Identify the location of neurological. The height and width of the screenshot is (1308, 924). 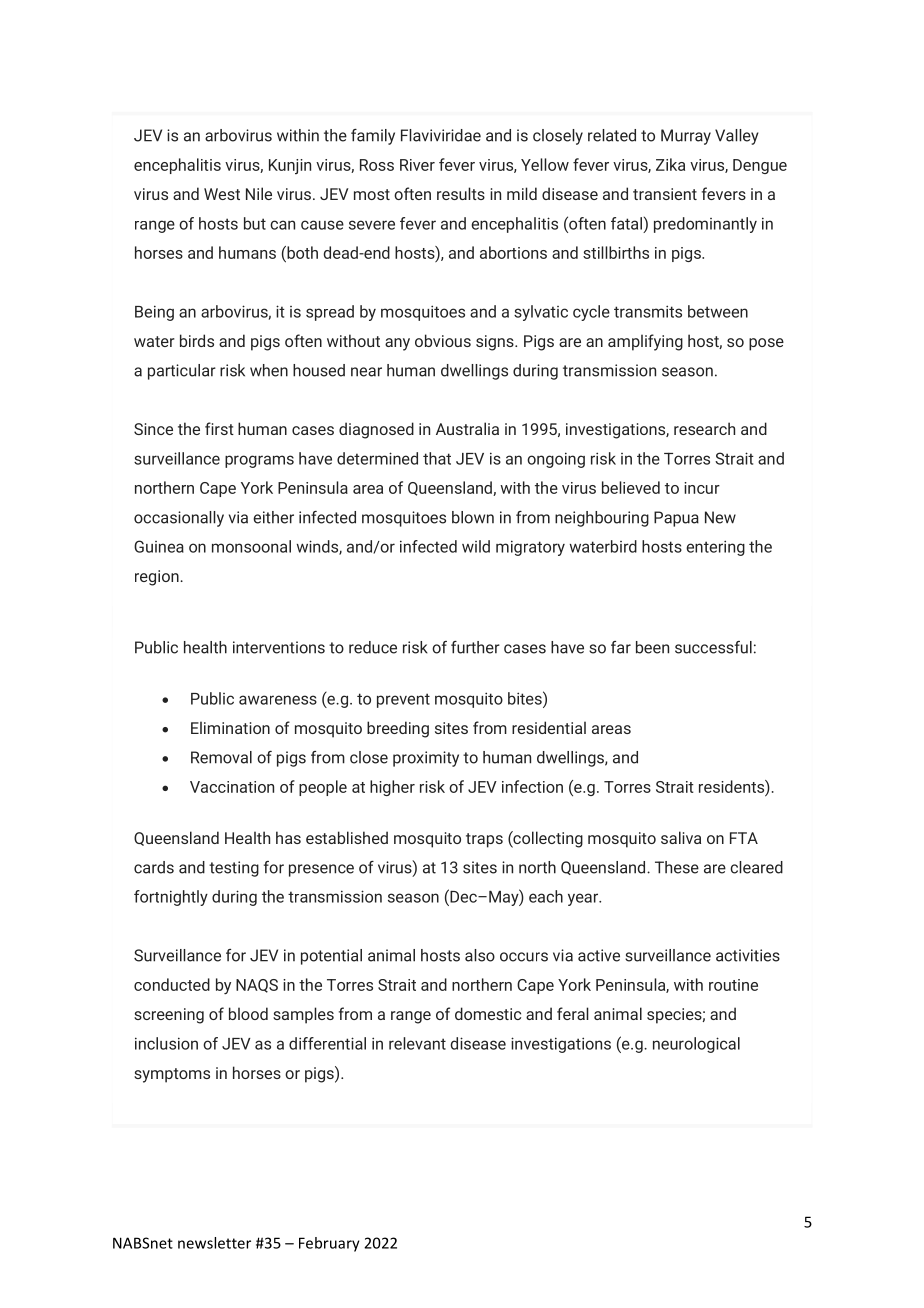
(696, 1045).
